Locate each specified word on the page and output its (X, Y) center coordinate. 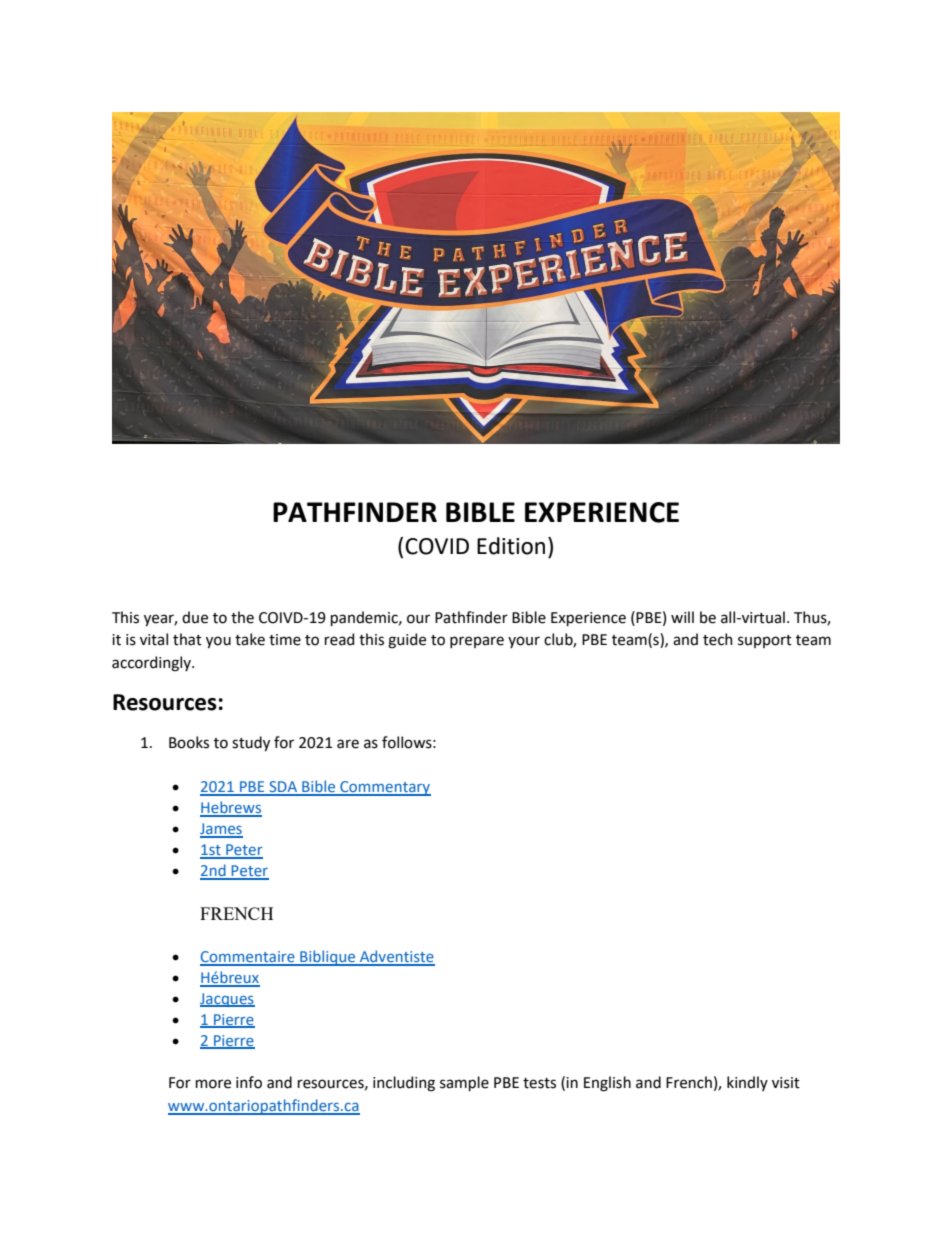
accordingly (152, 664)
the (242, 617)
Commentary (384, 788)
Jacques (227, 1000)
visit (786, 1083)
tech (718, 639)
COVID (437, 546)
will (682, 617)
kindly (747, 1083)
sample (464, 1083)
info (249, 1082)
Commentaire (248, 958)
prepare (477, 642)
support (765, 641)
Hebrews (231, 808)
